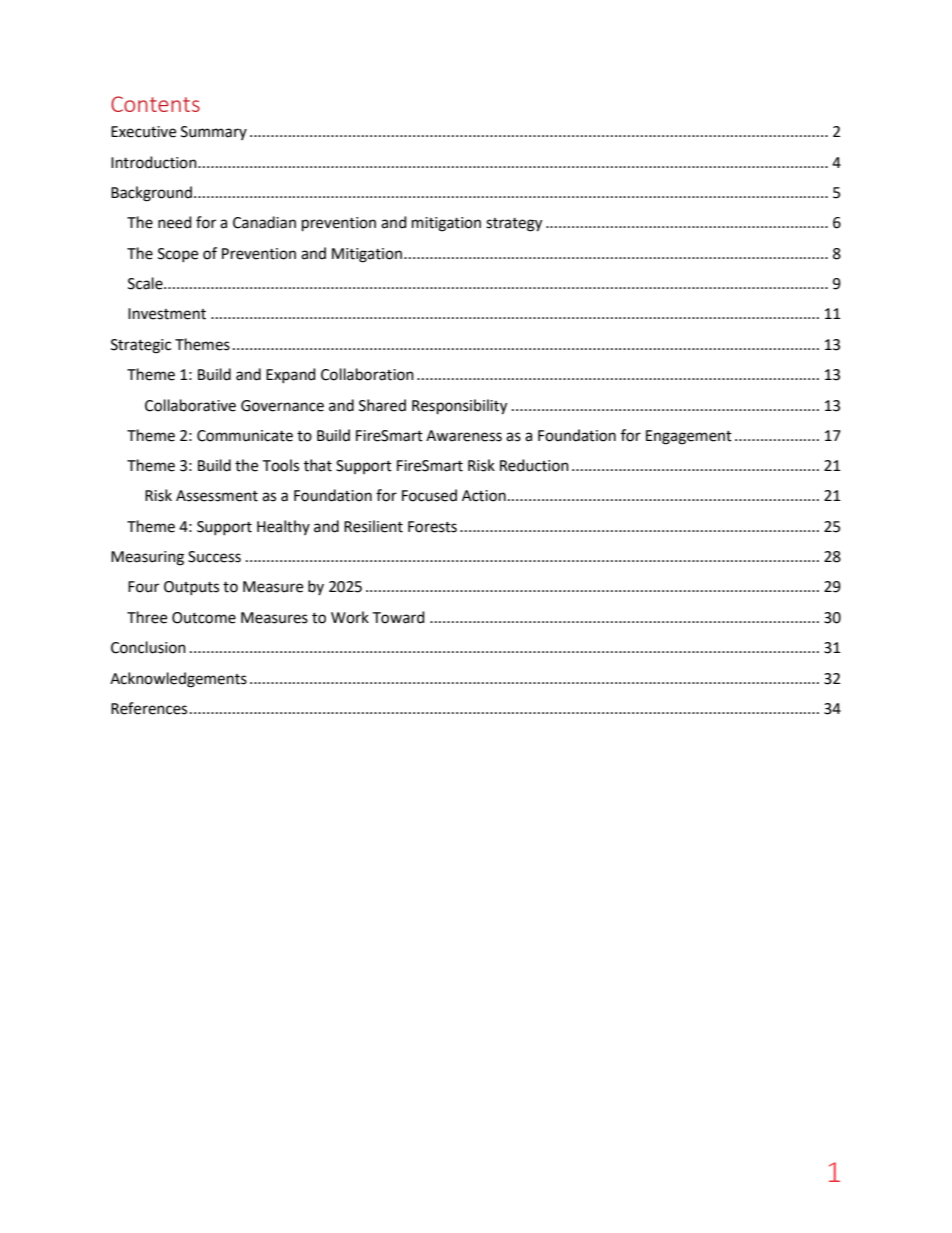  What do you see at coordinates (350, 617) in the document?
I see `Work` at bounding box center [350, 617].
